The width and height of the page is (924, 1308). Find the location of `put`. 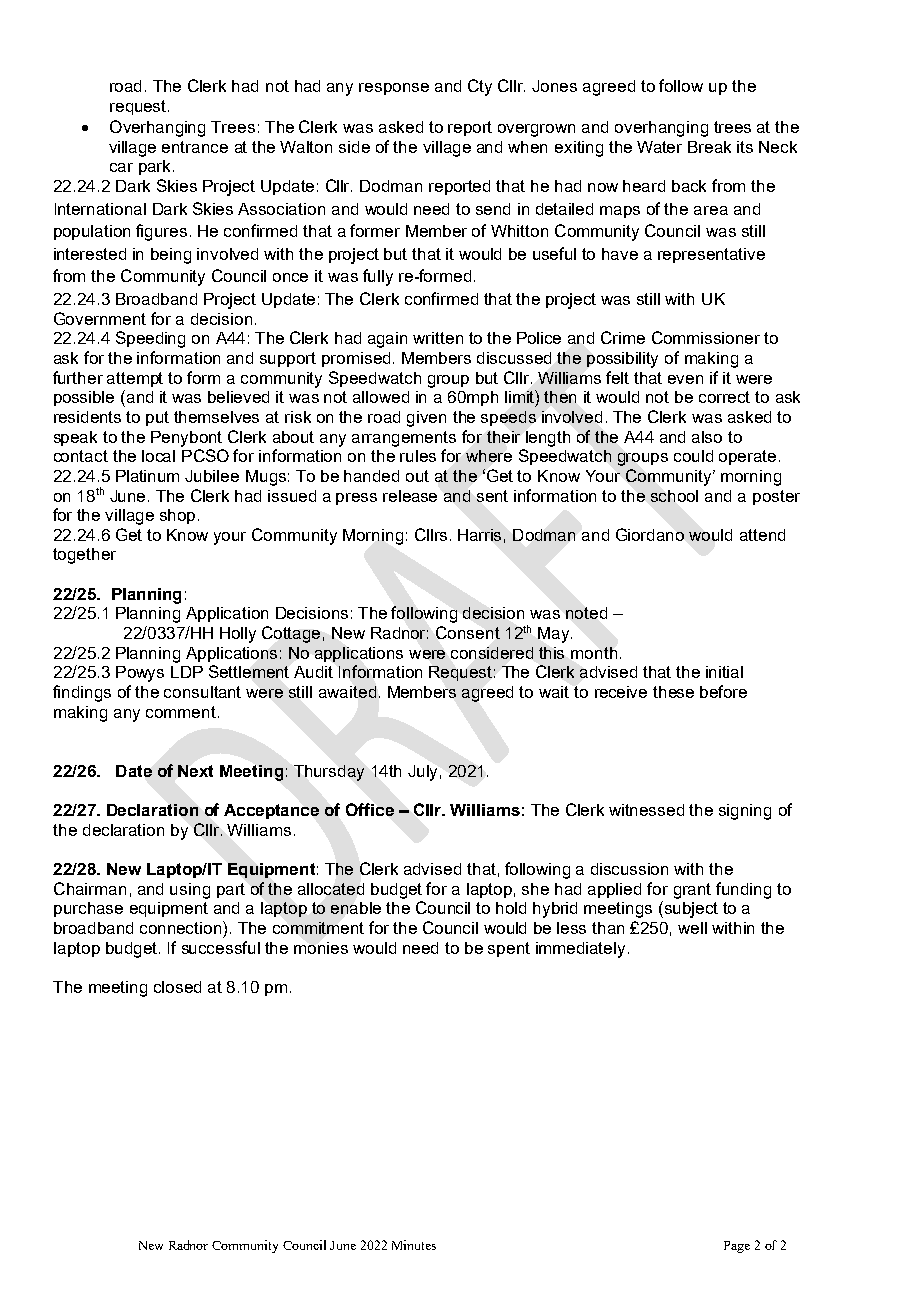

put is located at coordinates (157, 418).
